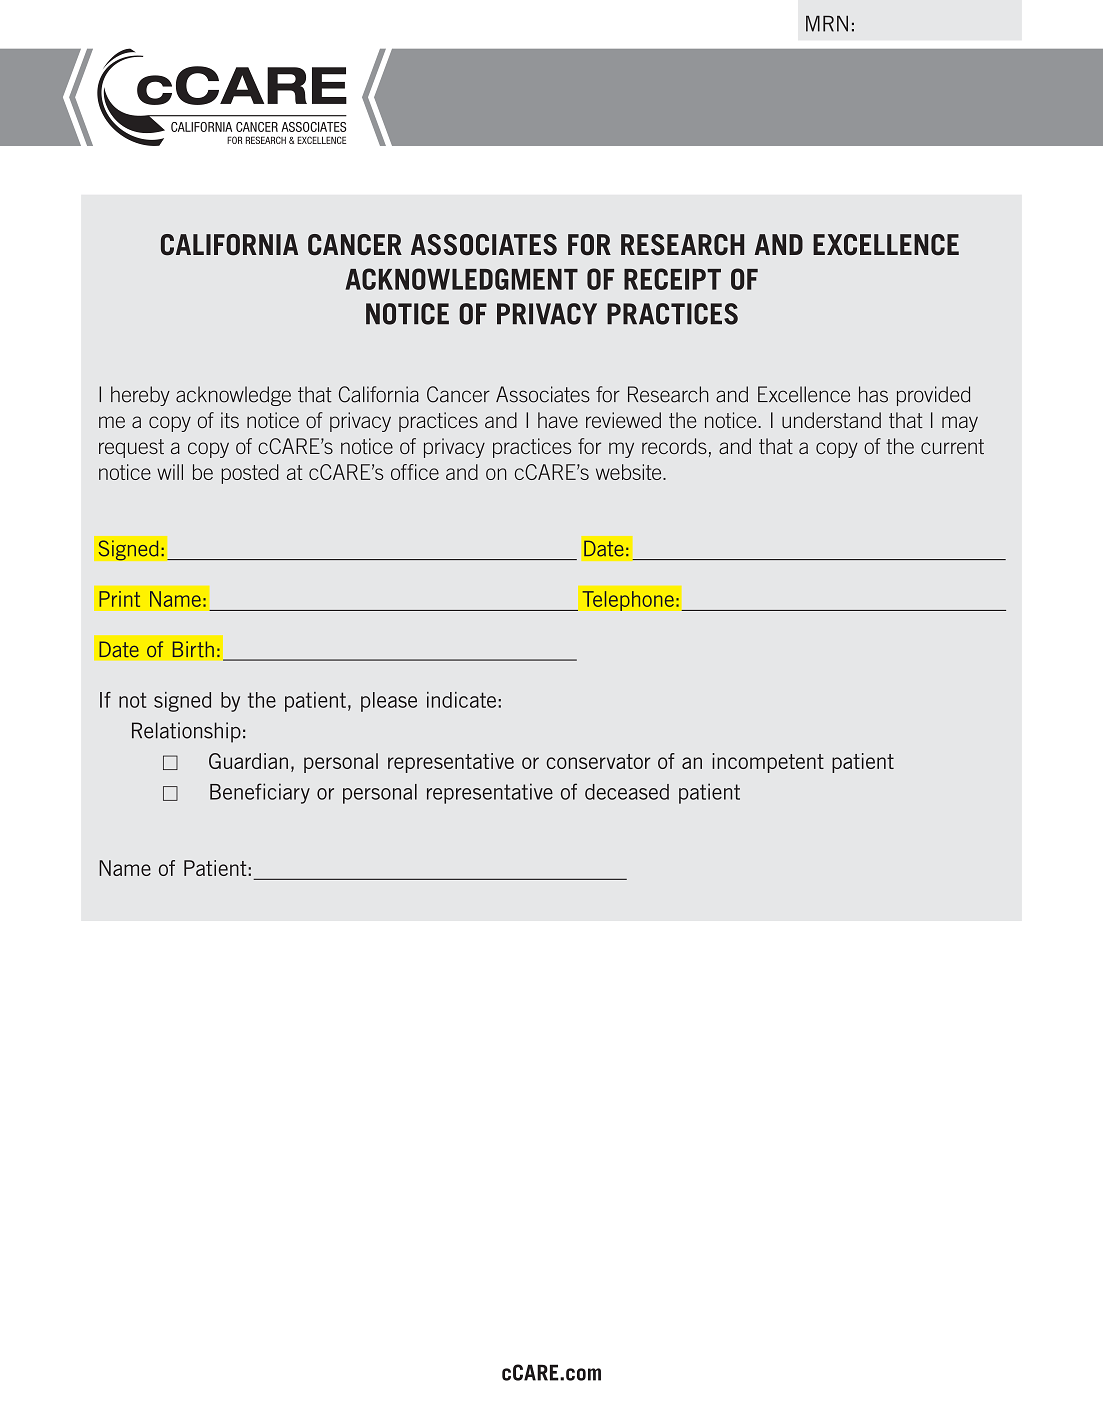 This document has width=1103, height=1427. I want to click on Guardian, so click(248, 761).
